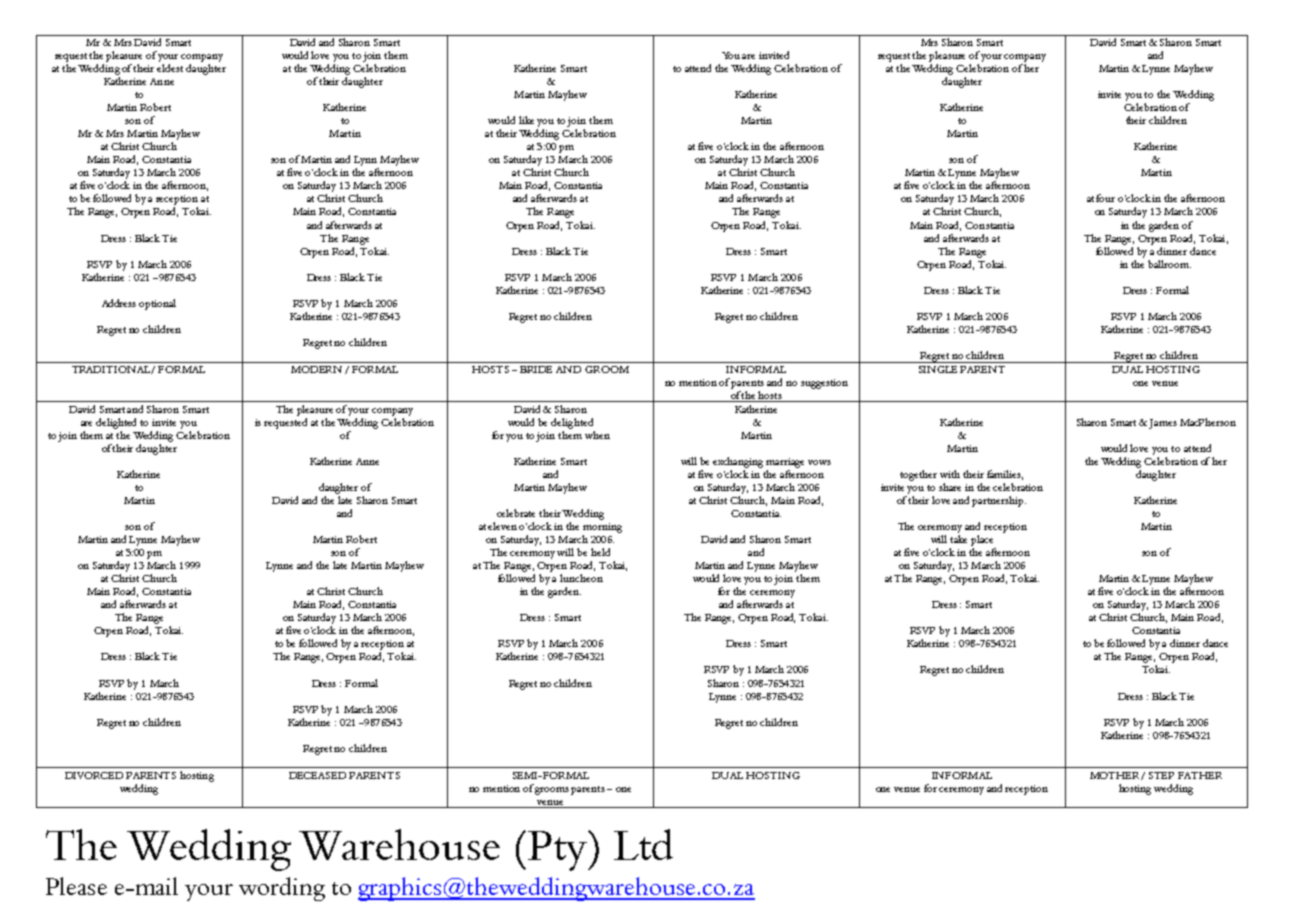 The width and height of the document is (1308, 924). I want to click on wording, so click(282, 889).
